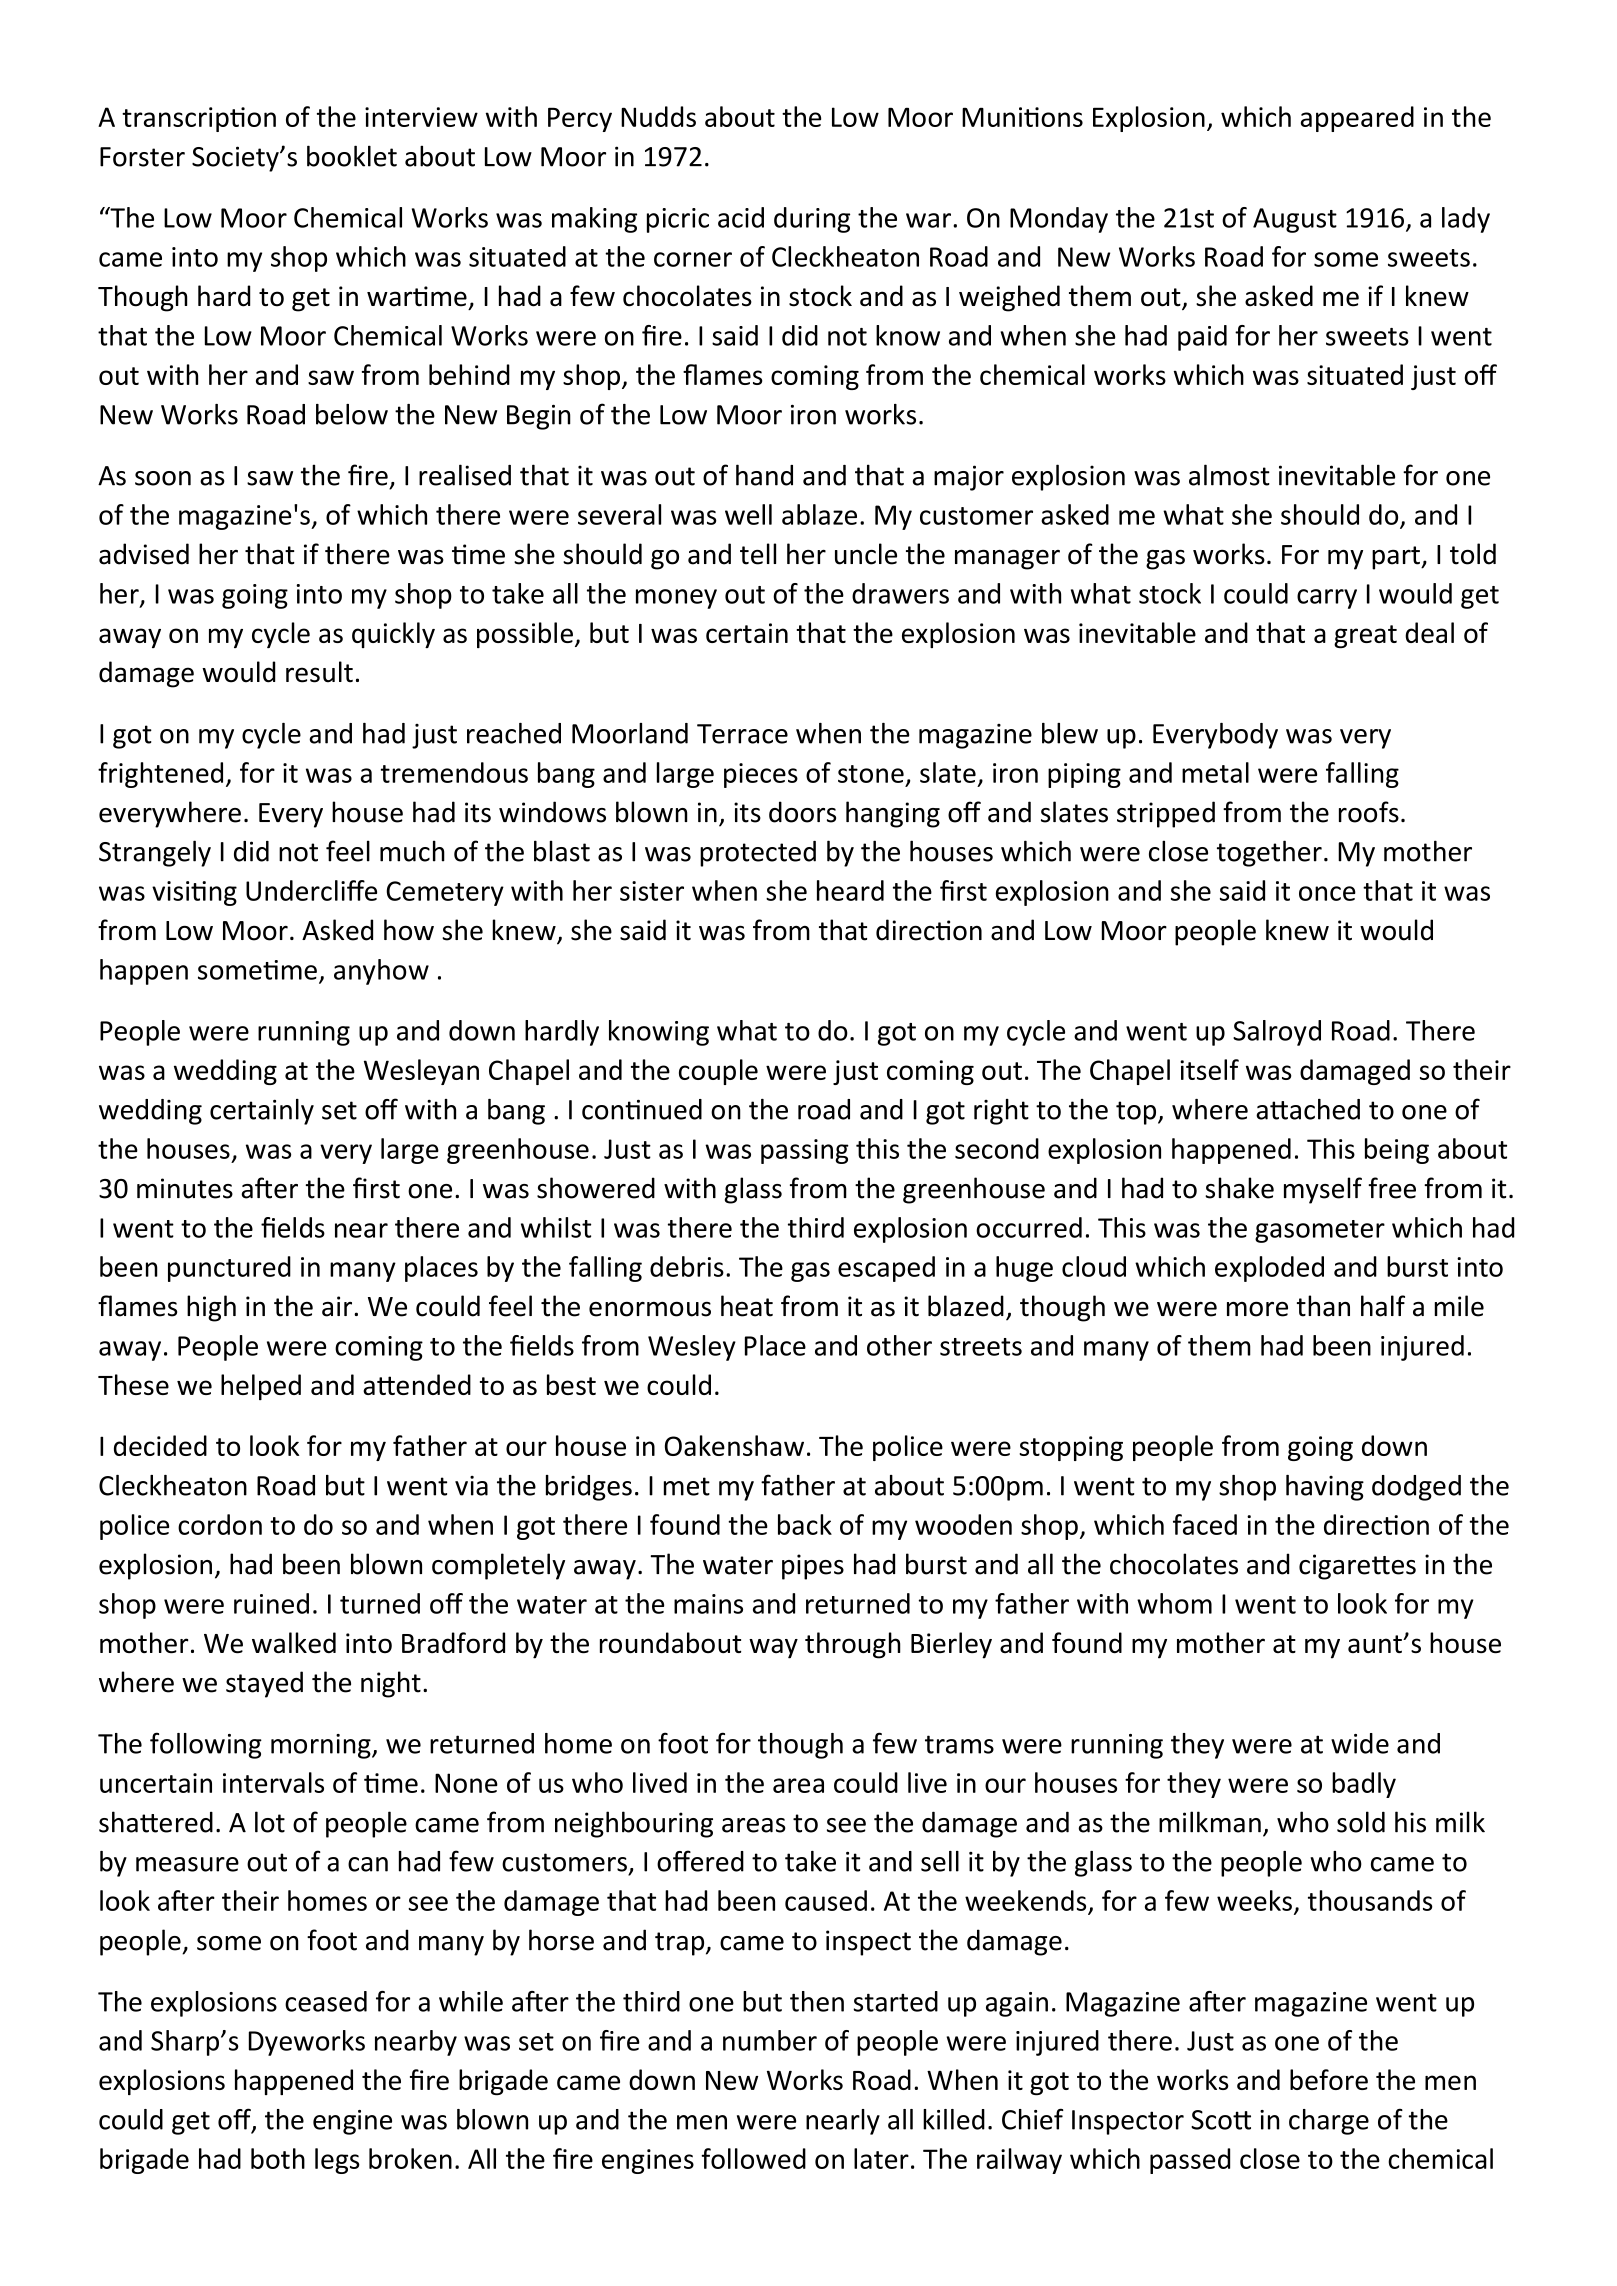 This screenshot has height=2286, width=1617. What do you see at coordinates (812, 220) in the screenshot?
I see `during` at bounding box center [812, 220].
